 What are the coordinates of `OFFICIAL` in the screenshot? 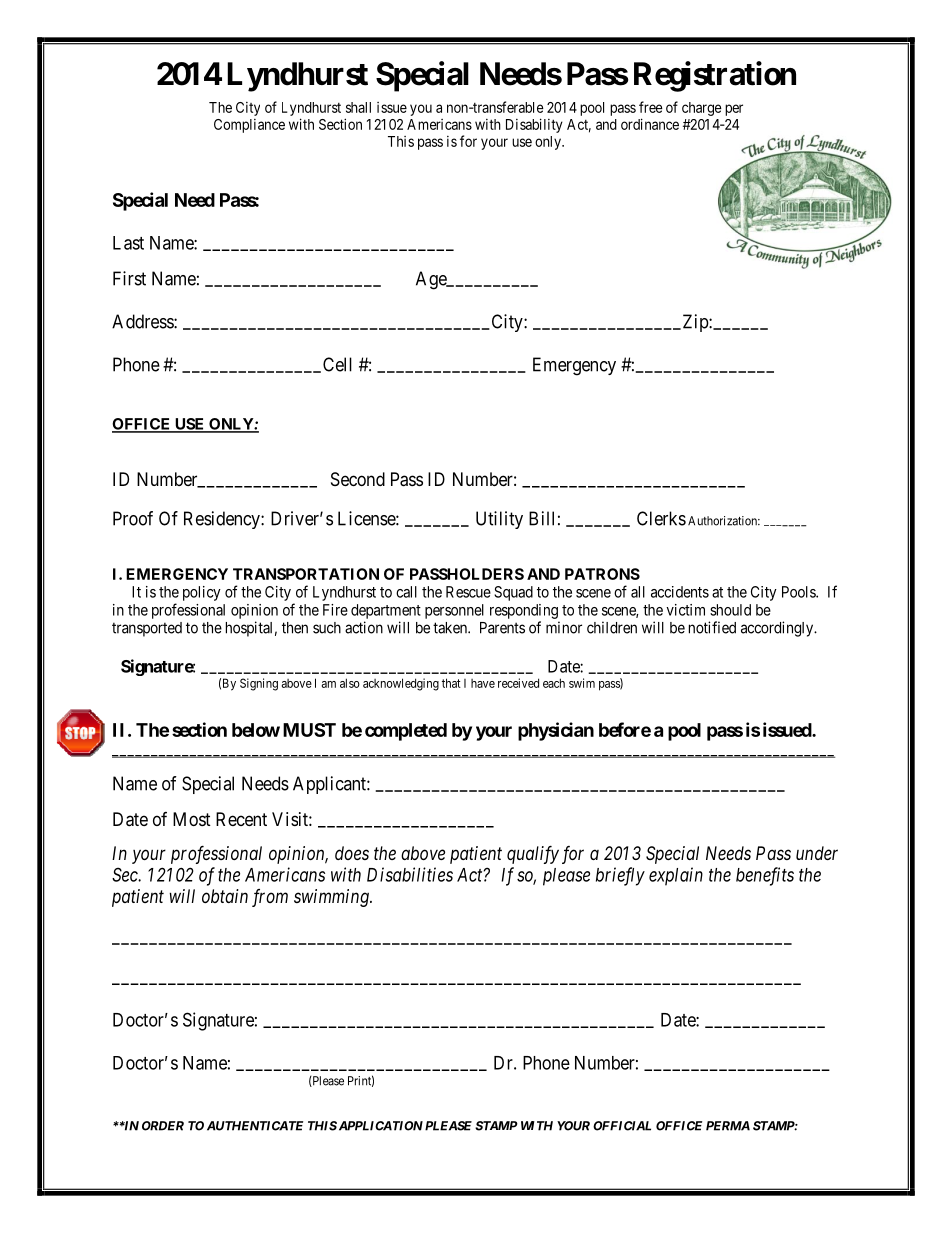 It's located at (622, 1126).
